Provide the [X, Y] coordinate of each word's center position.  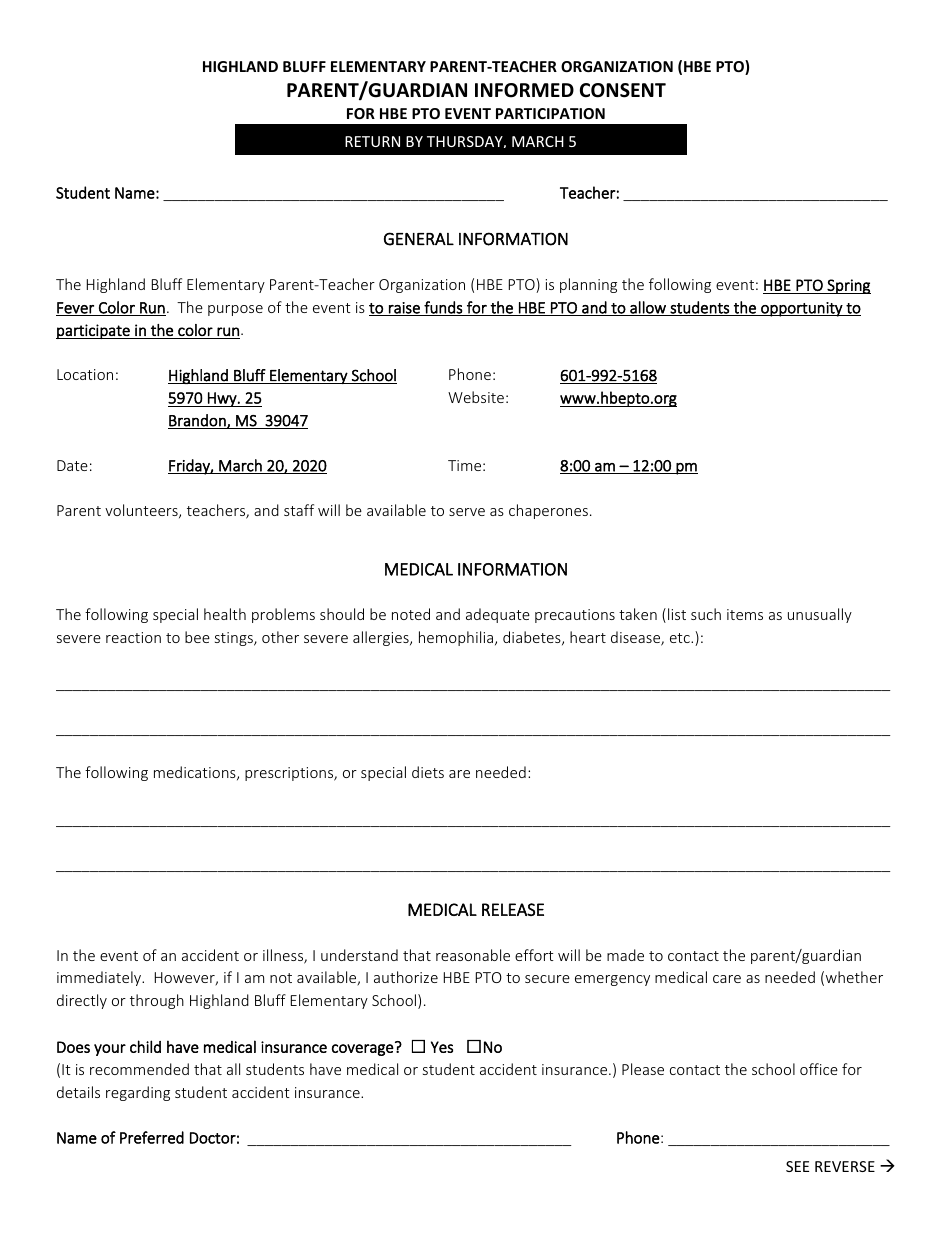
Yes [442, 1047]
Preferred [152, 1137]
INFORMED [524, 90]
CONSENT [623, 90]
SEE [797, 1166]
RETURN [372, 141]
